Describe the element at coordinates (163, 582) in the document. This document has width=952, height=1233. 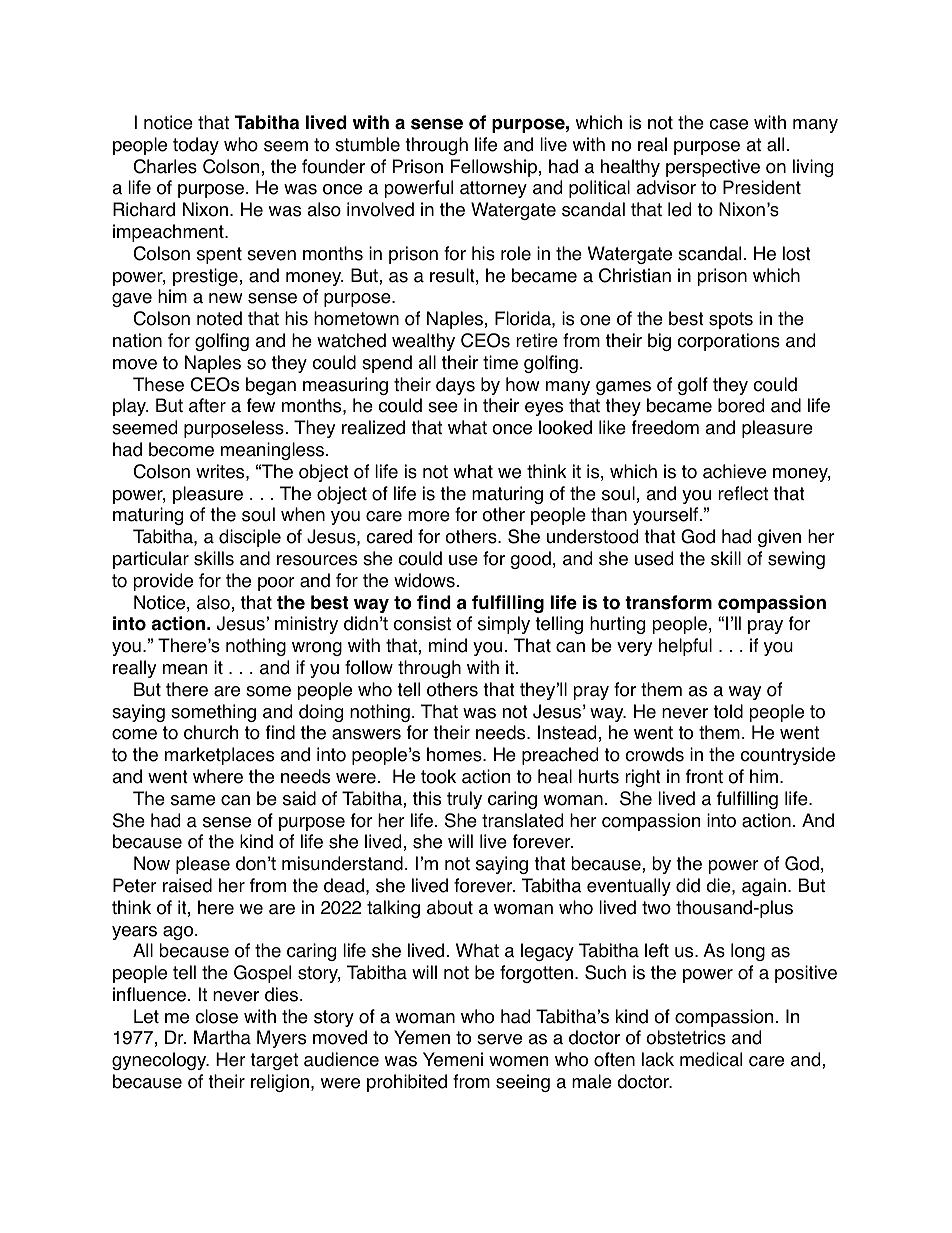
I see `provide` at that location.
